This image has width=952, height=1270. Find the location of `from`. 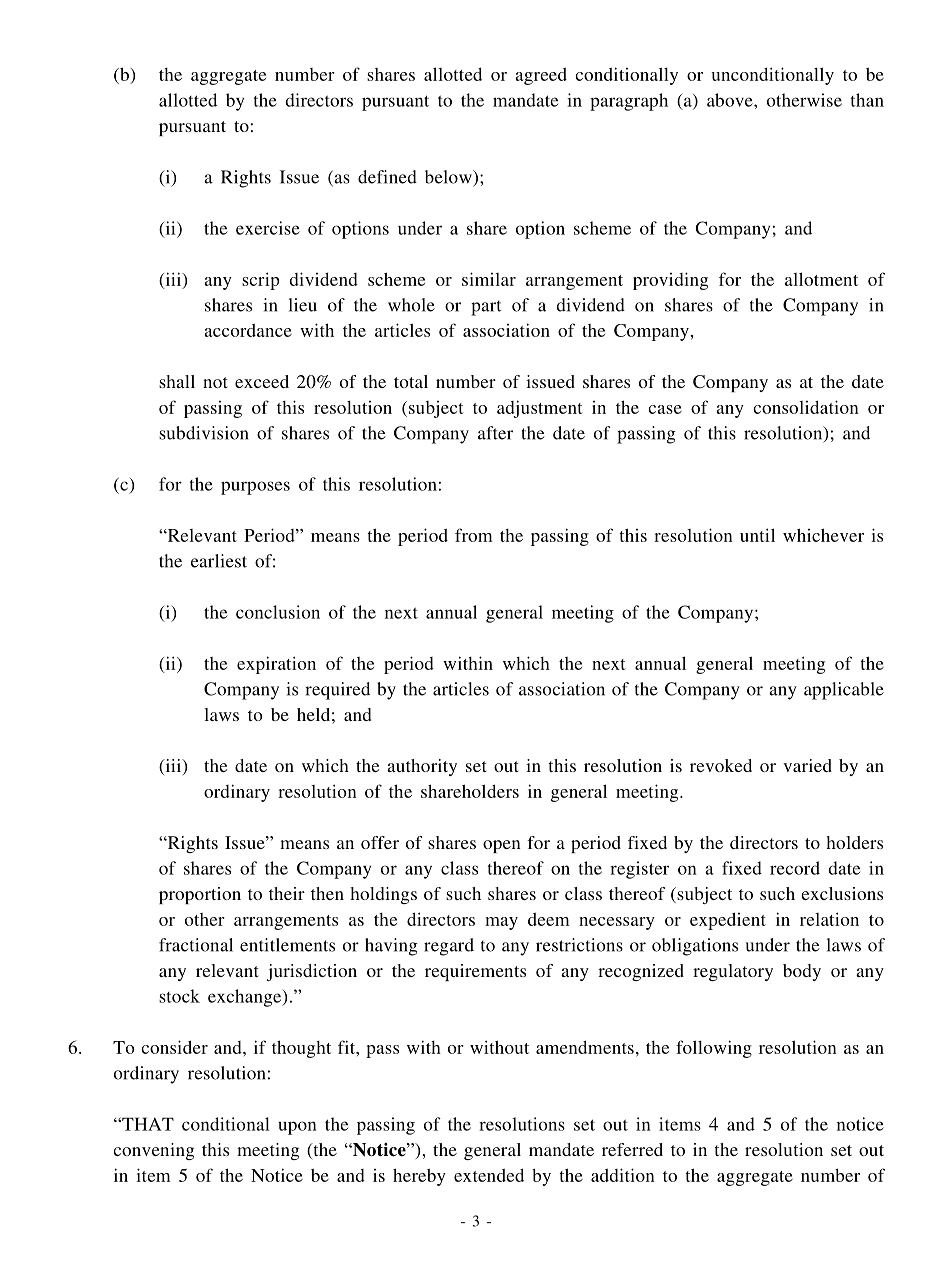

from is located at coordinates (474, 535).
